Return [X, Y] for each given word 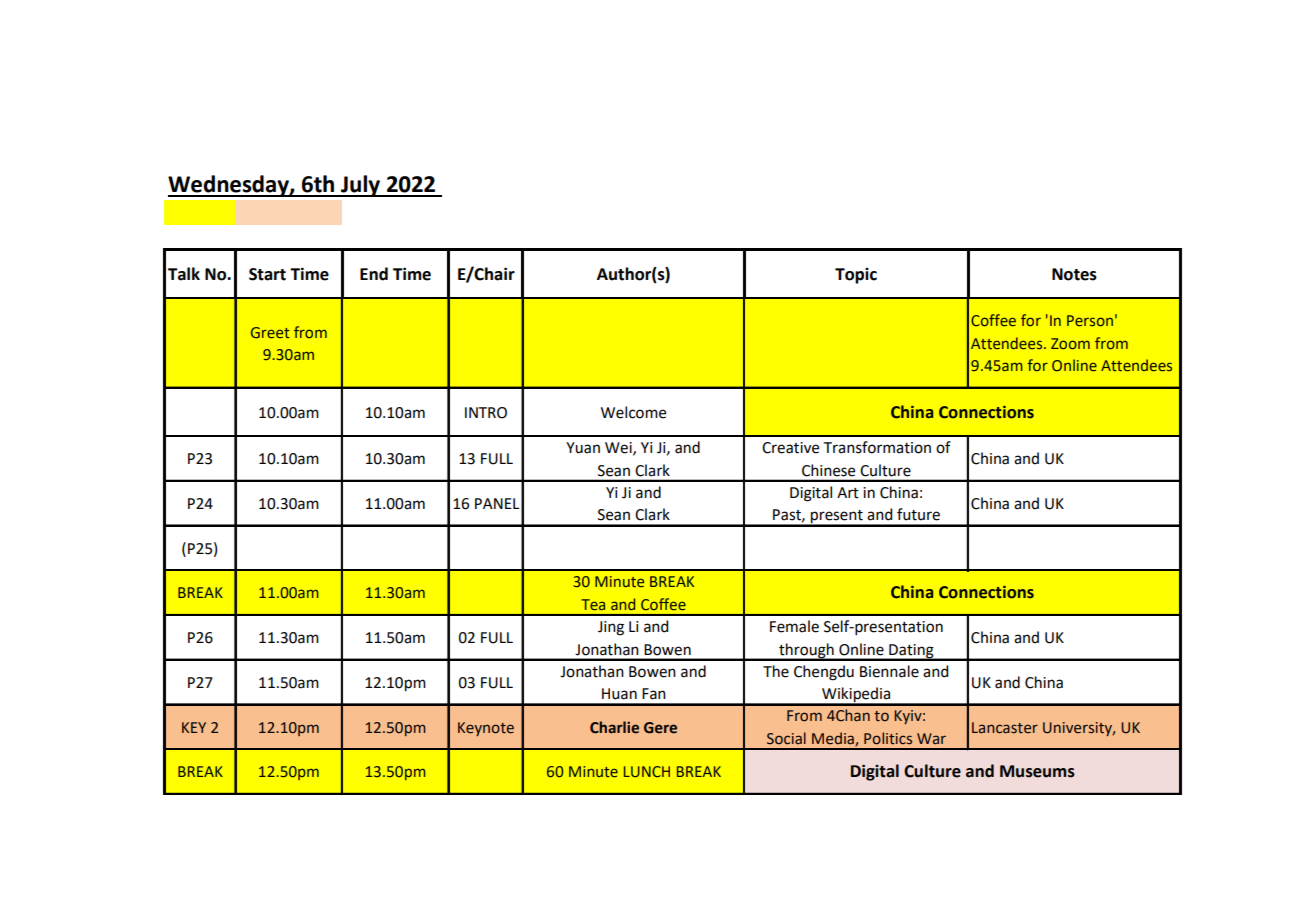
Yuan [583, 448]
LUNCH [647, 771]
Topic [856, 276]
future [918, 514]
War [931, 739]
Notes [1074, 274]
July [361, 186]
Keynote [486, 729]
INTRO [486, 413]
